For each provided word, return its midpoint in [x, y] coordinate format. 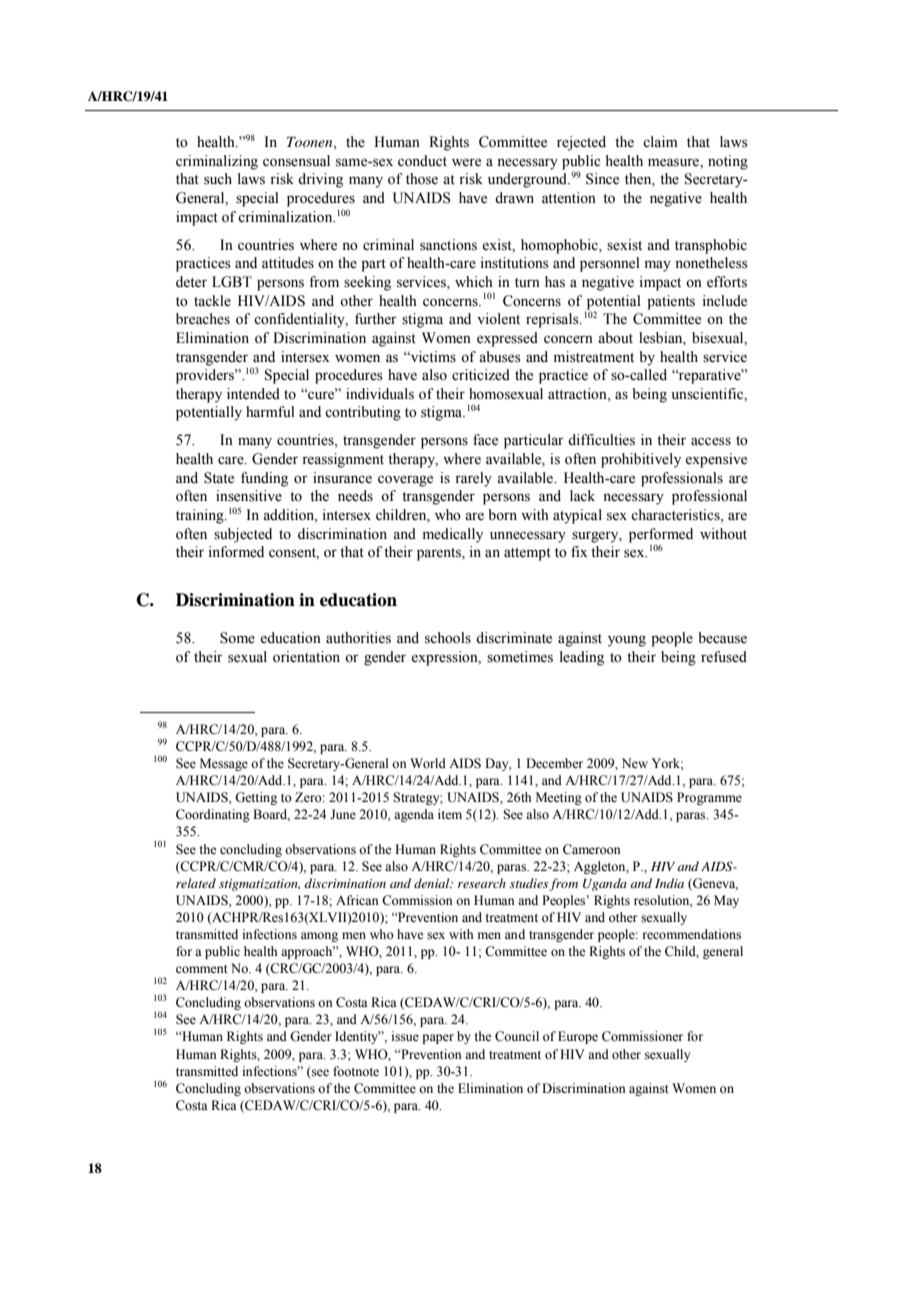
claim [660, 141]
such [218, 179]
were [466, 162]
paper [438, 1039]
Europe [578, 1037]
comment [202, 969]
